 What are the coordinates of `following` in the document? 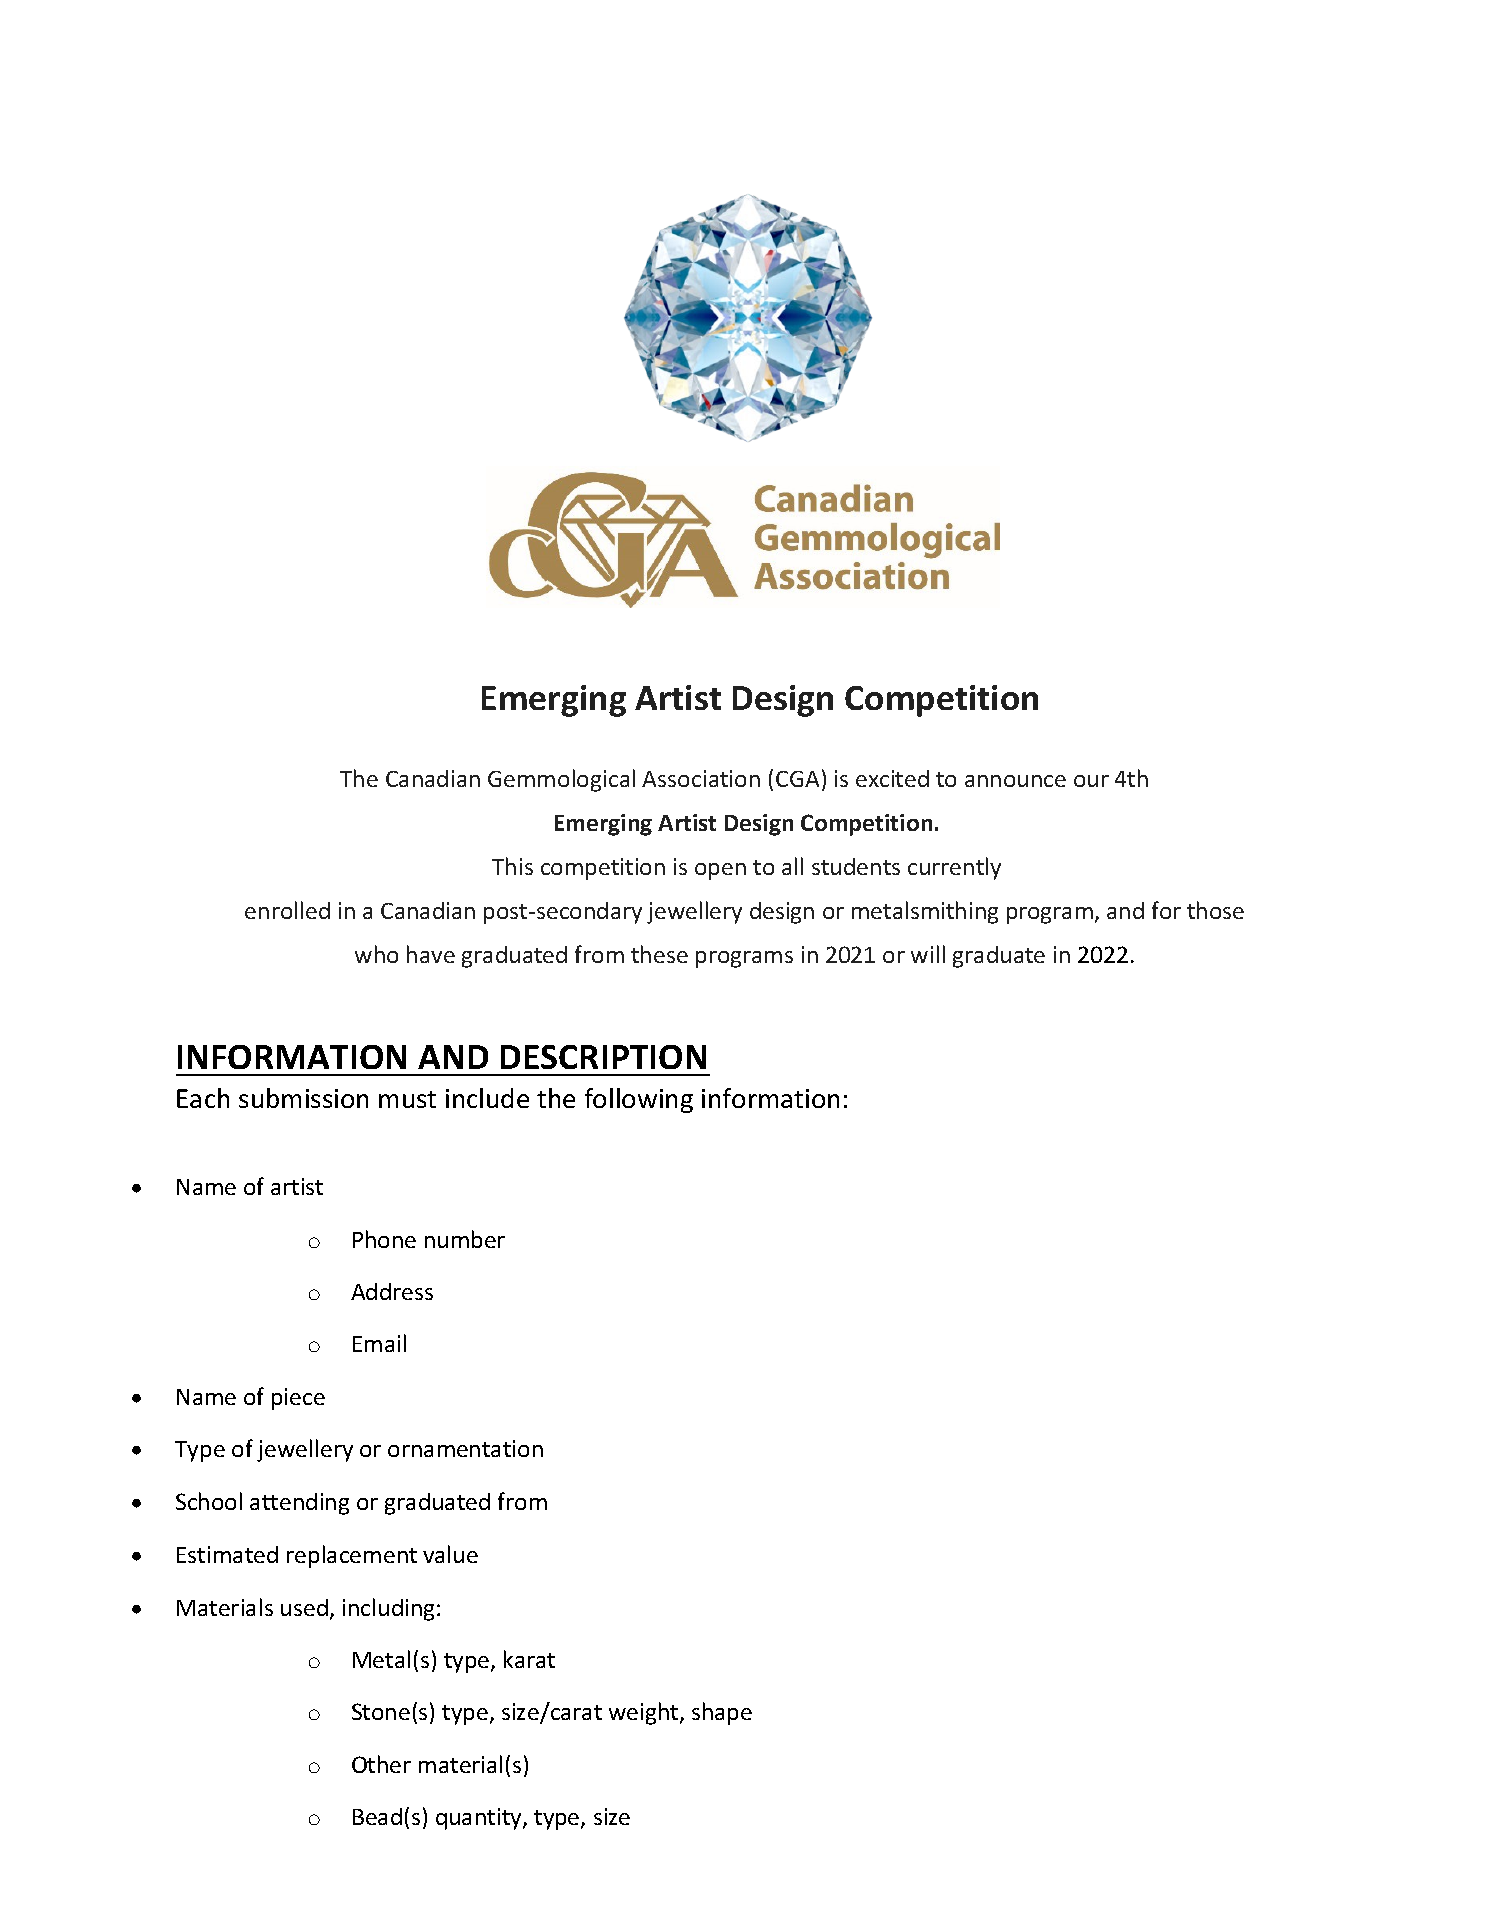 It's located at (639, 1100).
